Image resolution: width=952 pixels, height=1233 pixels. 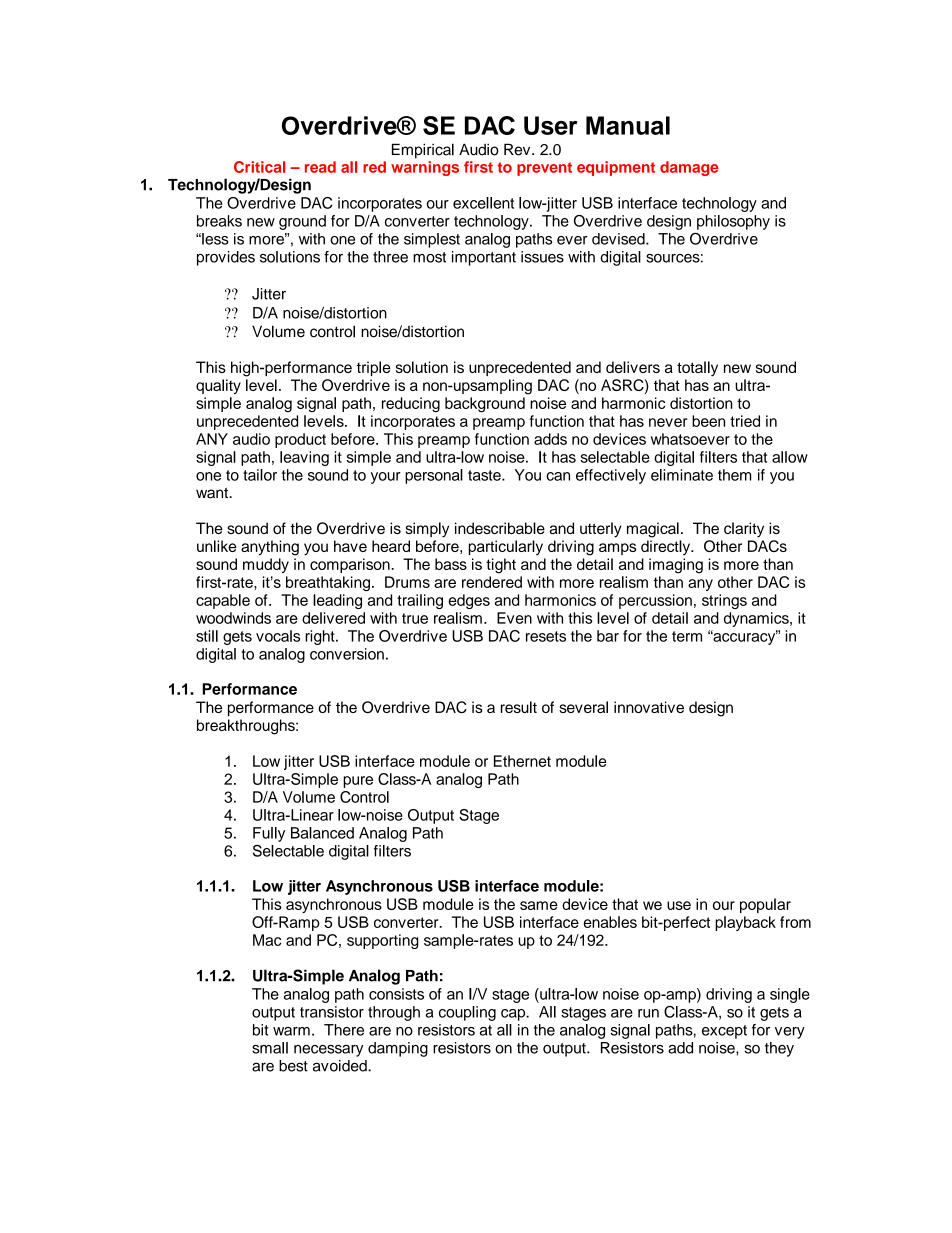 What do you see at coordinates (689, 168) in the screenshot?
I see `damage` at bounding box center [689, 168].
